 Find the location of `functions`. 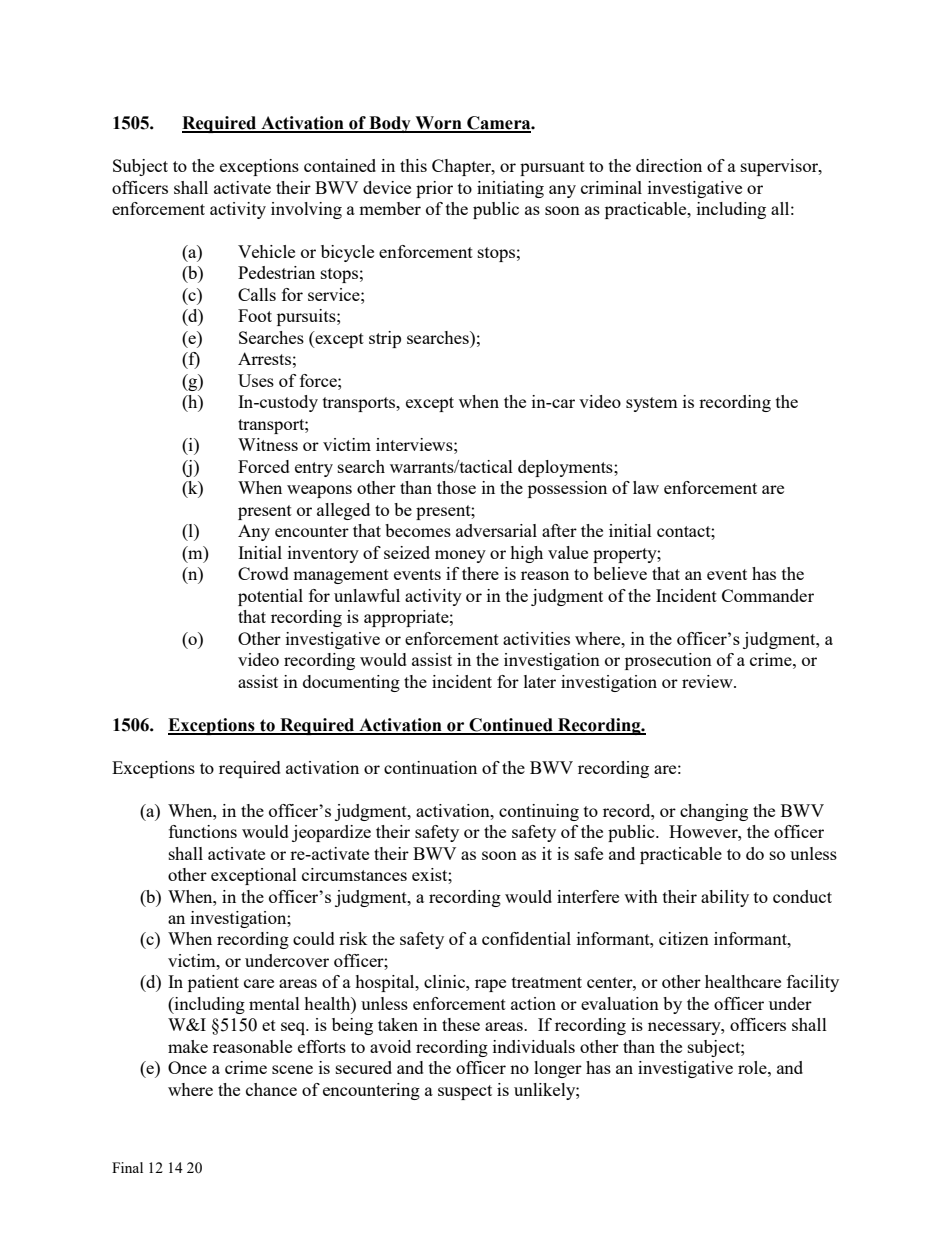

functions is located at coordinates (203, 831).
